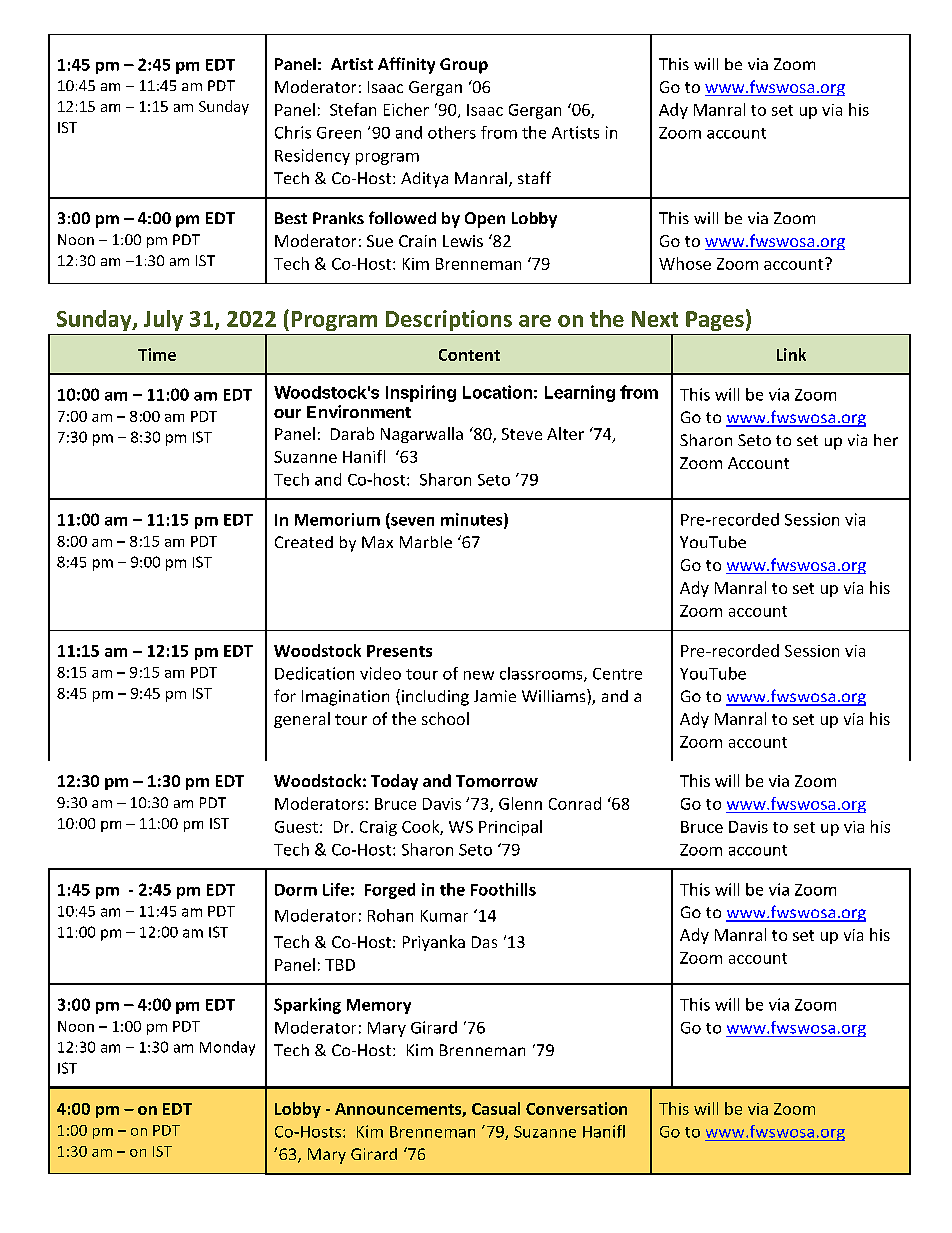 This screenshot has width=952, height=1233. What do you see at coordinates (293, 132) in the screenshot?
I see `Chris` at bounding box center [293, 132].
